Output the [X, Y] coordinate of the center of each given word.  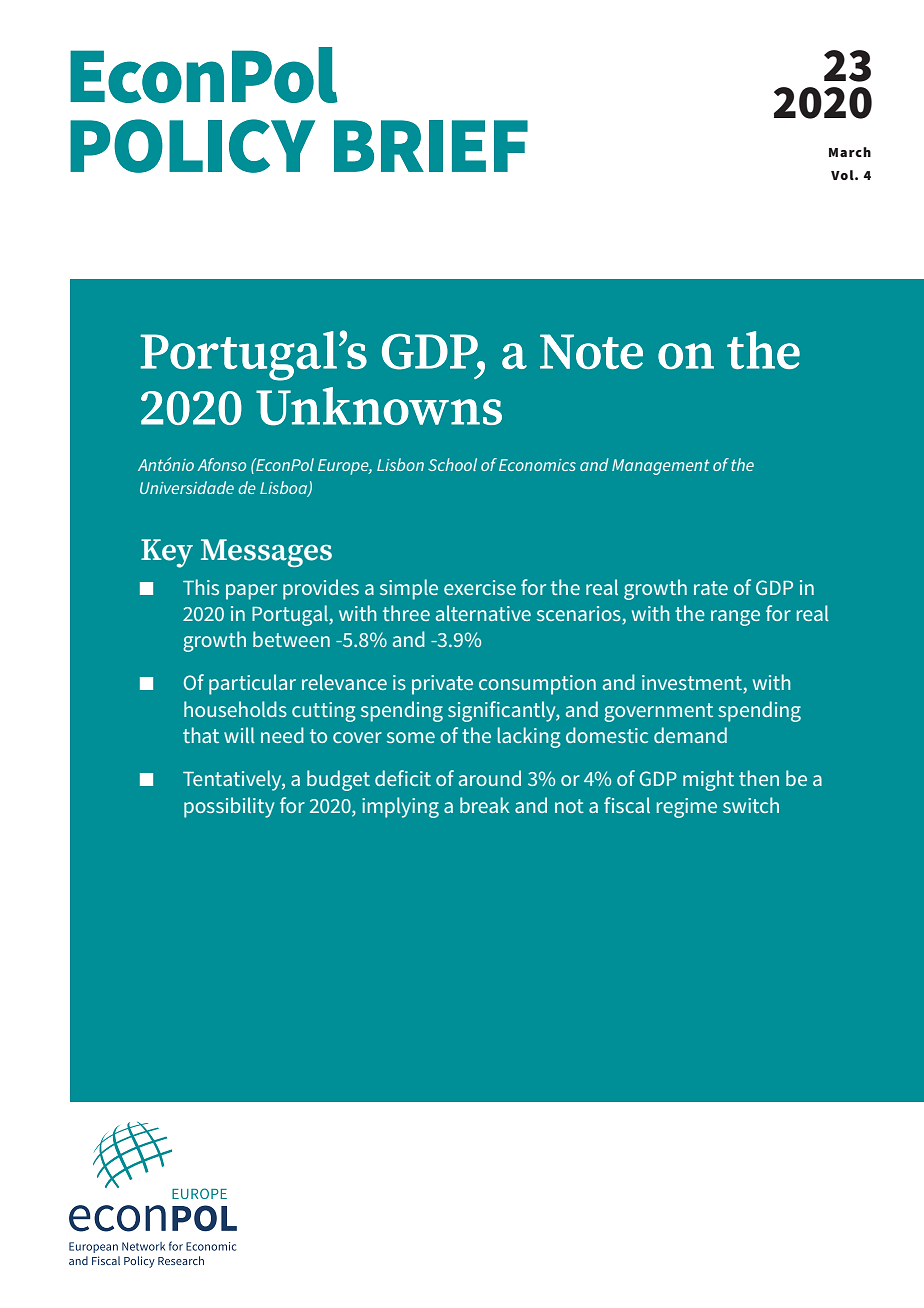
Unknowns [379, 406]
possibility [229, 807]
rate [711, 588]
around [490, 778]
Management [661, 467]
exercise [480, 587]
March [850, 152]
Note [591, 351]
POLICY [192, 146]
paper [251, 592]
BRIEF [431, 146]
